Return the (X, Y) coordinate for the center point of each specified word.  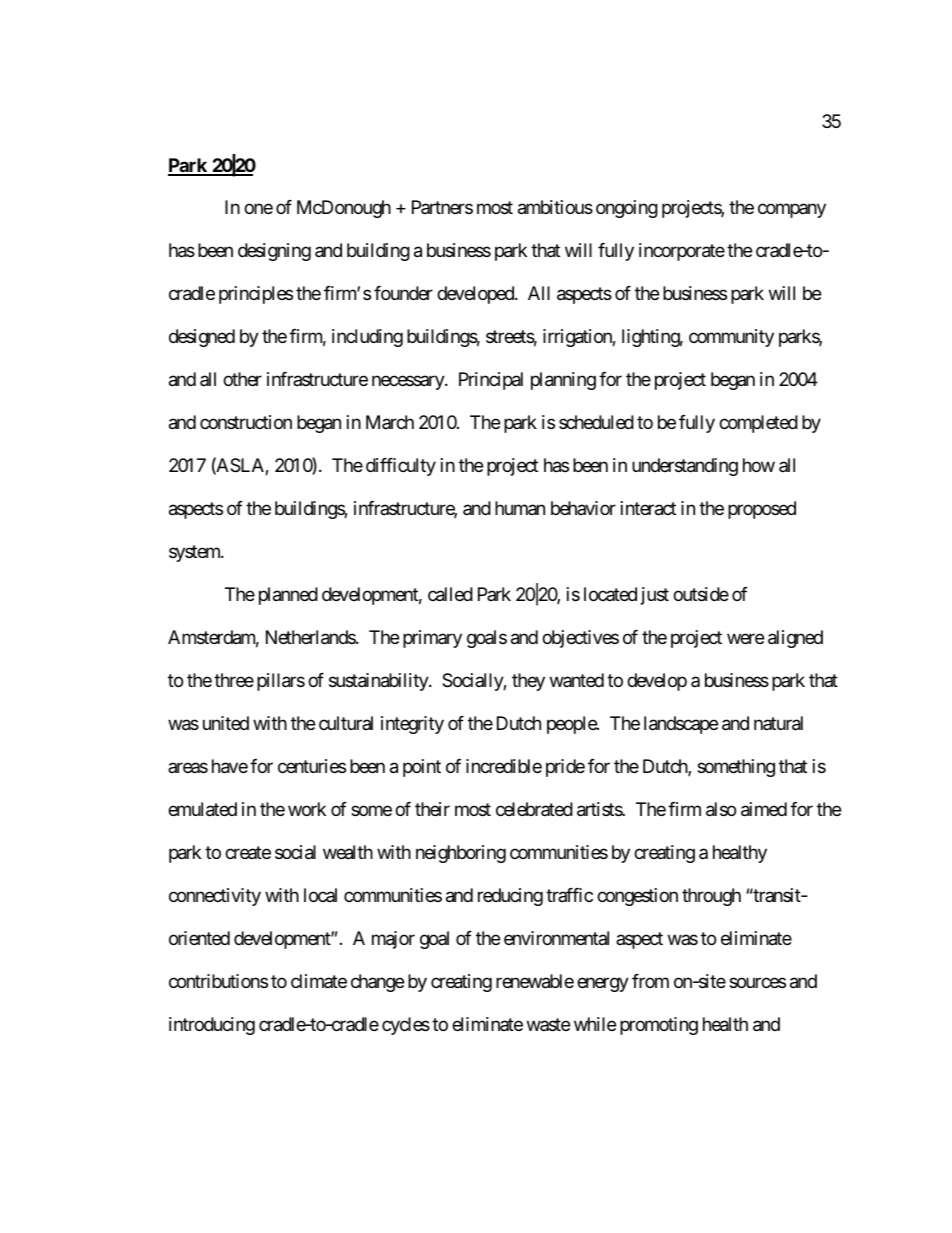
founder (403, 293)
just (655, 596)
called (450, 594)
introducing (212, 1026)
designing (274, 252)
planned (288, 596)
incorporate (682, 252)
